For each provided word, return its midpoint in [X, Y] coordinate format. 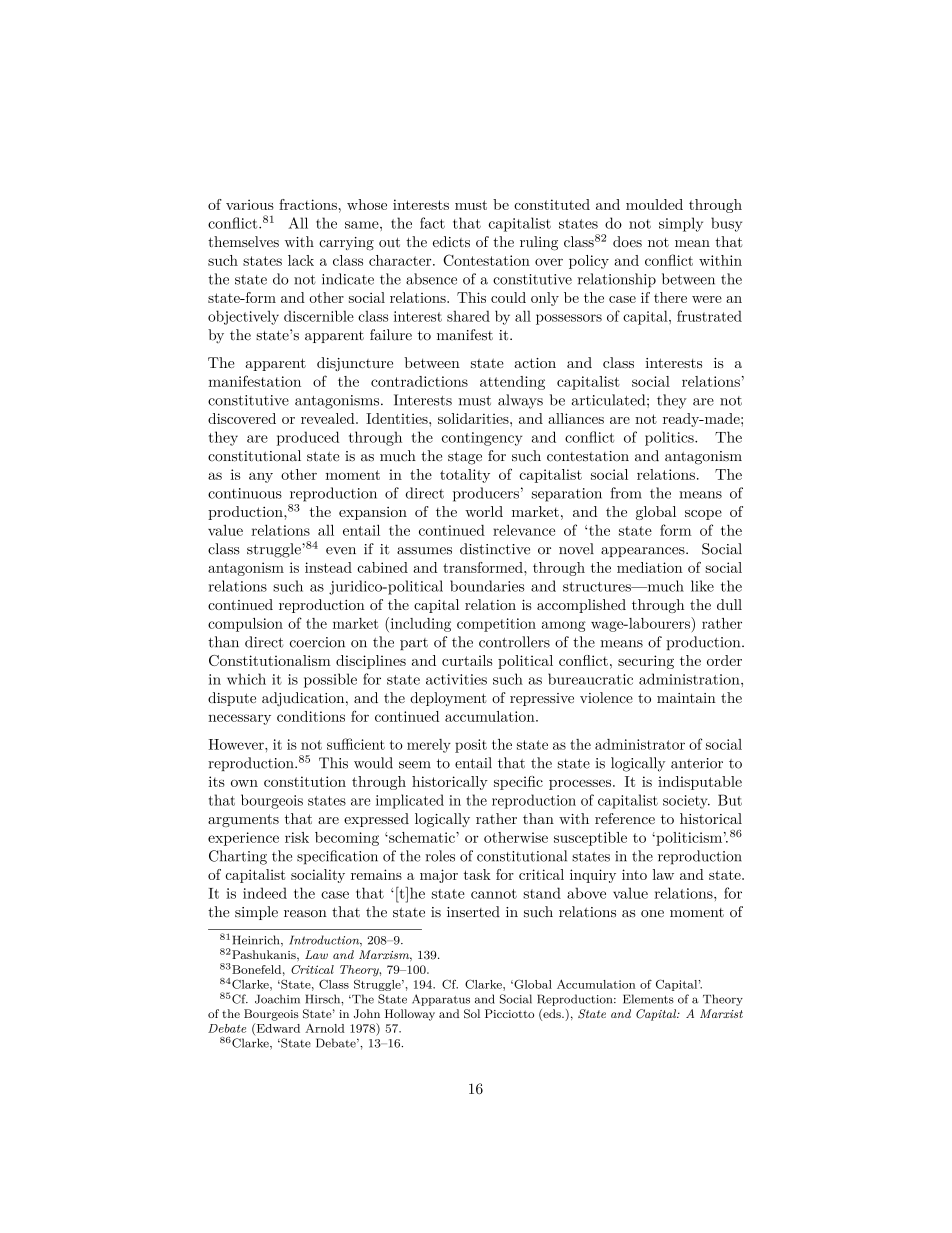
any [261, 477]
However [237, 744]
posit [471, 746]
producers [486, 494]
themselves [243, 241]
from [626, 493]
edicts [451, 241]
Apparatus [441, 1000]
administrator [640, 744]
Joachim [277, 999]
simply [681, 224]
